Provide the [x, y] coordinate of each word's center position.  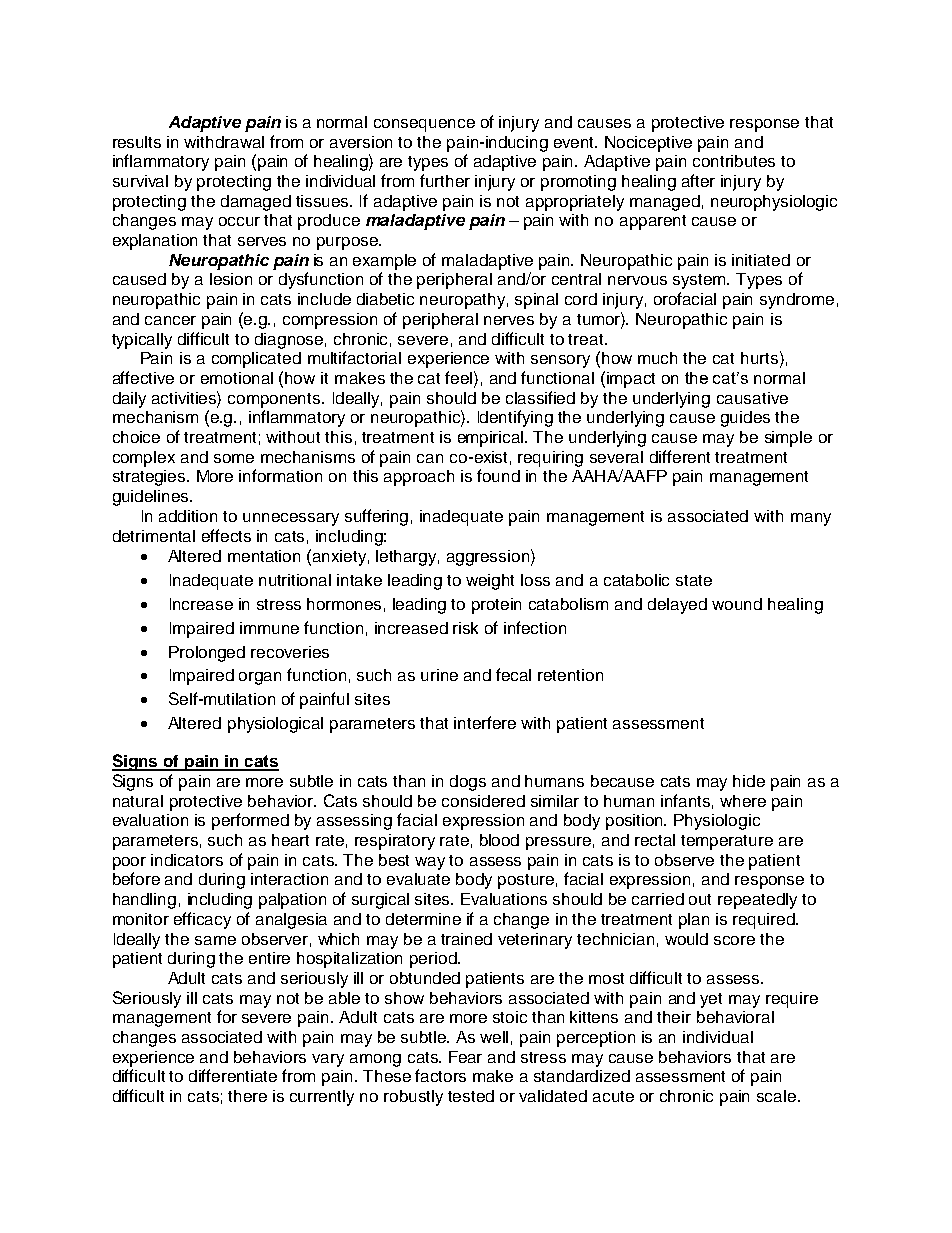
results [137, 142]
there [247, 1096]
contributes [734, 161]
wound [737, 604]
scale [778, 1096]
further [445, 180]
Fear [465, 1057]
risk [465, 628]
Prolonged [207, 654]
